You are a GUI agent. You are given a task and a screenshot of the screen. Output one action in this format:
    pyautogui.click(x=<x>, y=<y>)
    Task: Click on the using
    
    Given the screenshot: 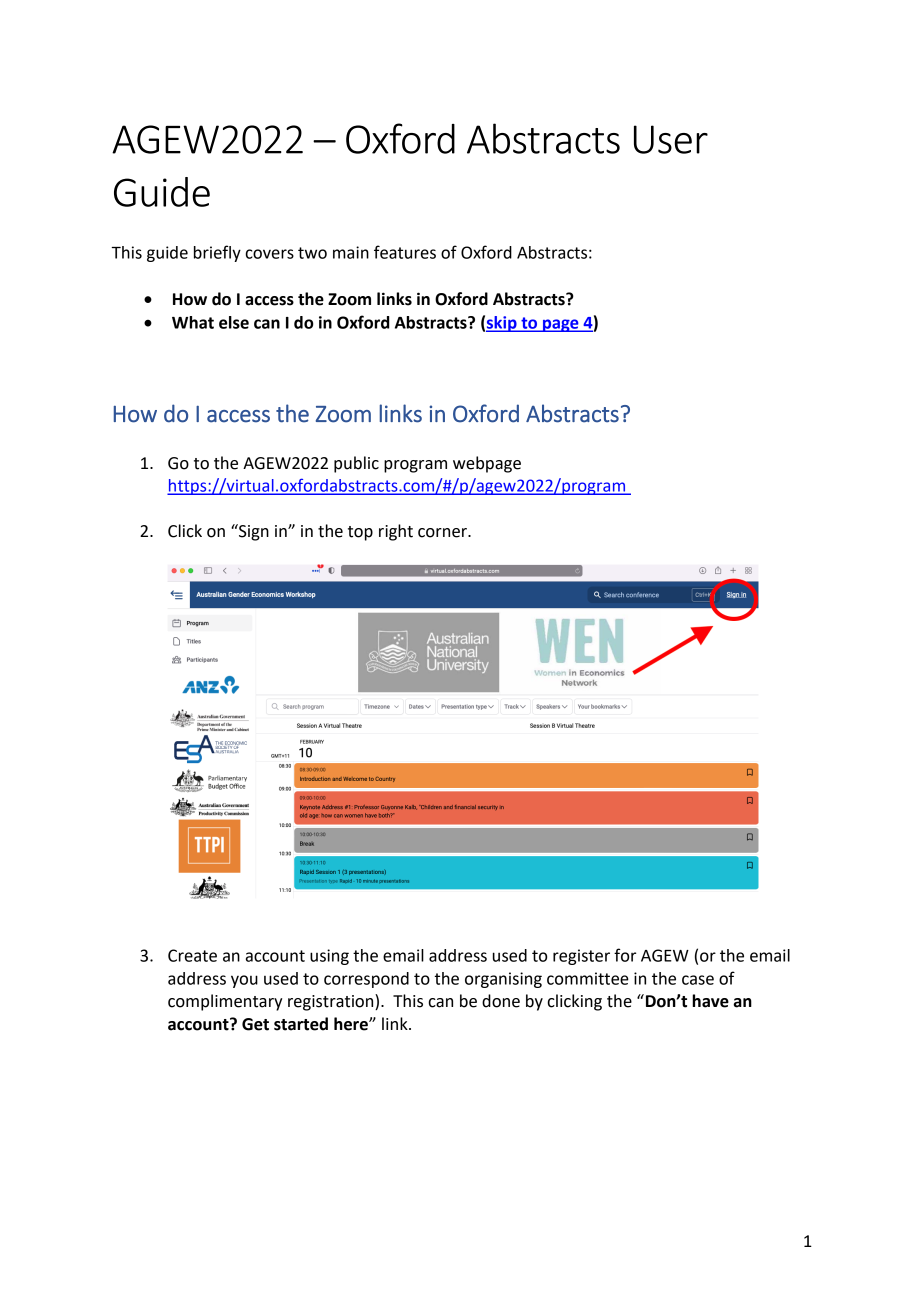 What is the action you would take?
    pyautogui.click(x=329, y=957)
